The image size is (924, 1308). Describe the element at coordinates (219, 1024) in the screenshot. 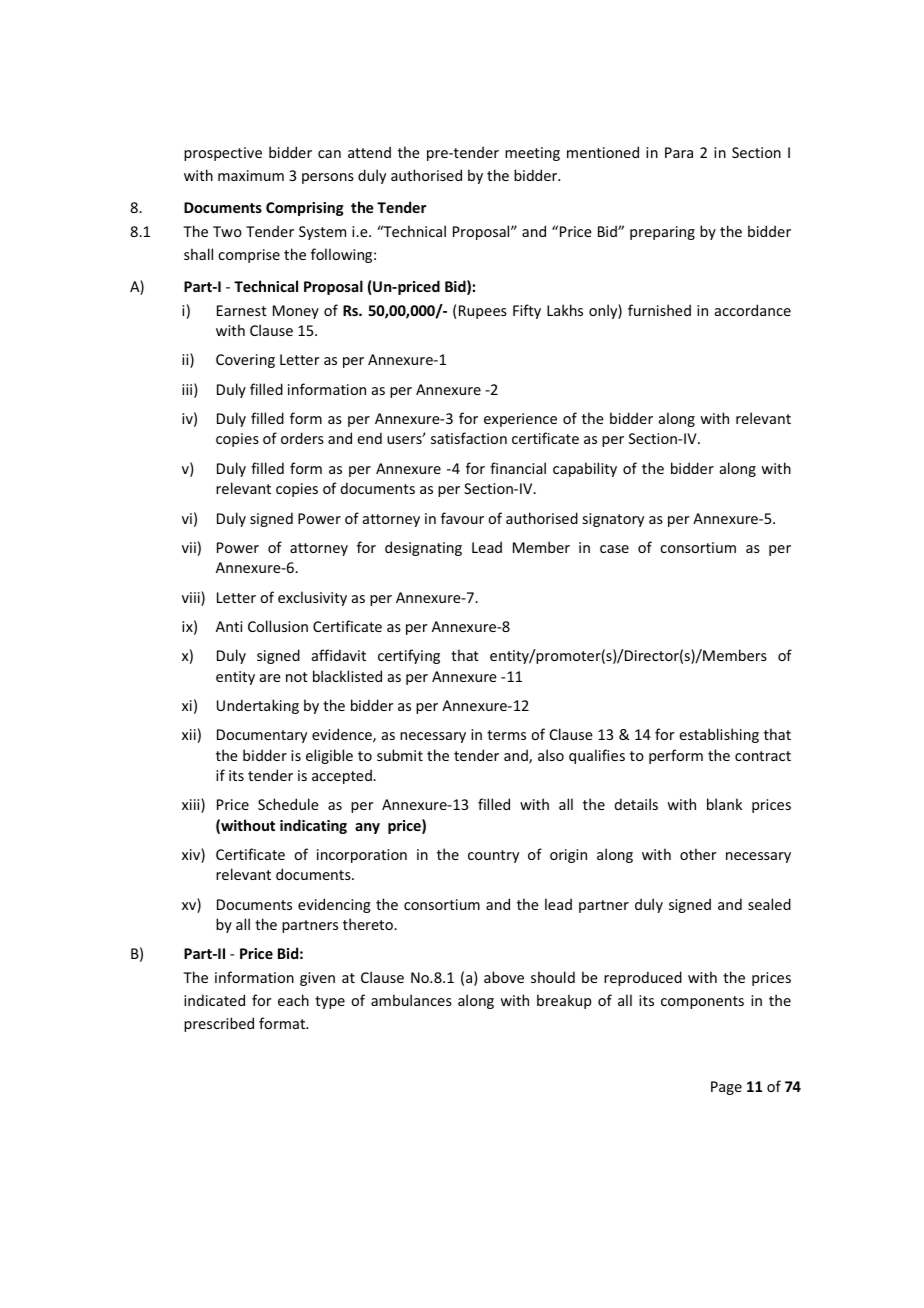

I see `prescribed` at that location.
